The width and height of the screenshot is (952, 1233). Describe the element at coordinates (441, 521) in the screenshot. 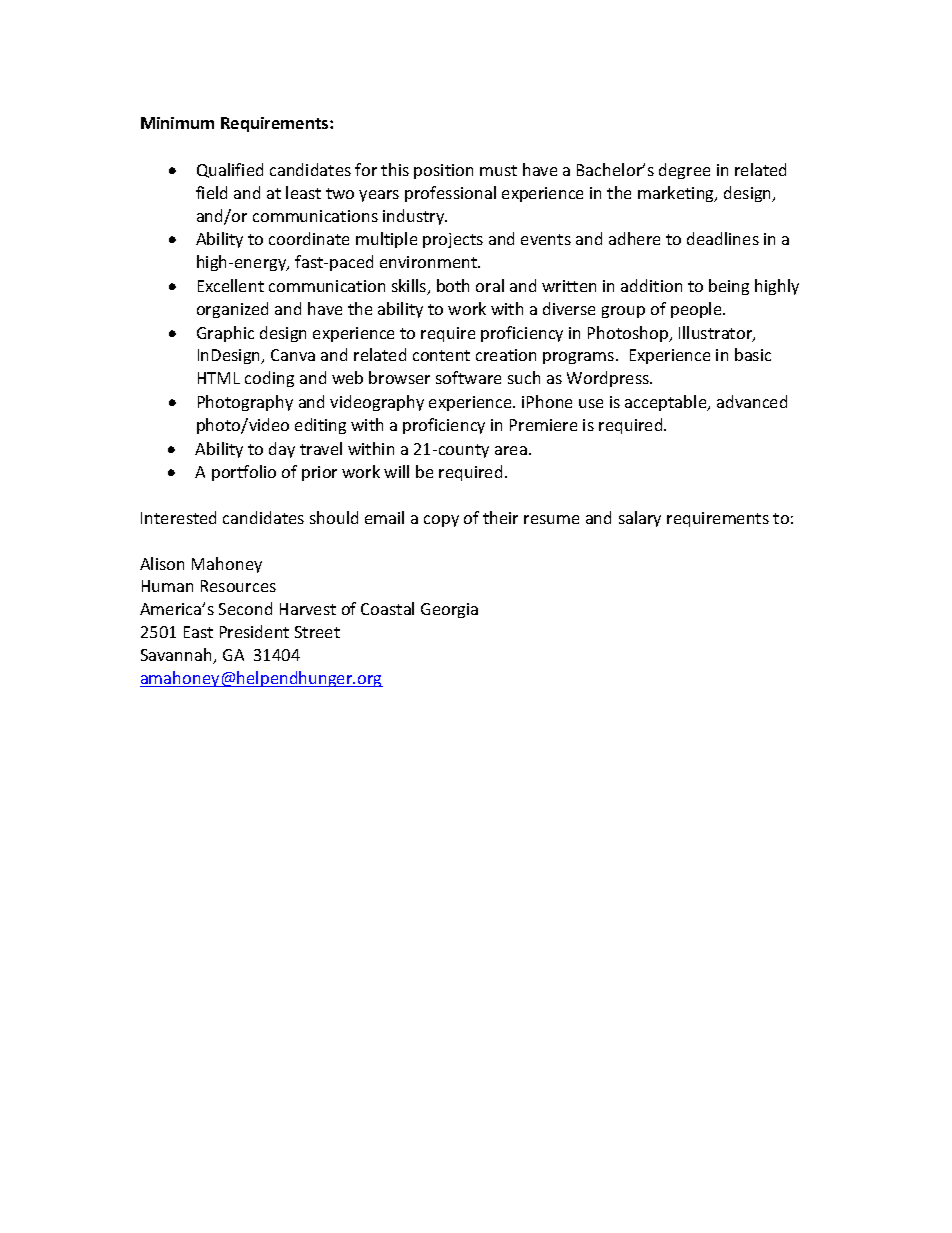

I see `copy` at that location.
